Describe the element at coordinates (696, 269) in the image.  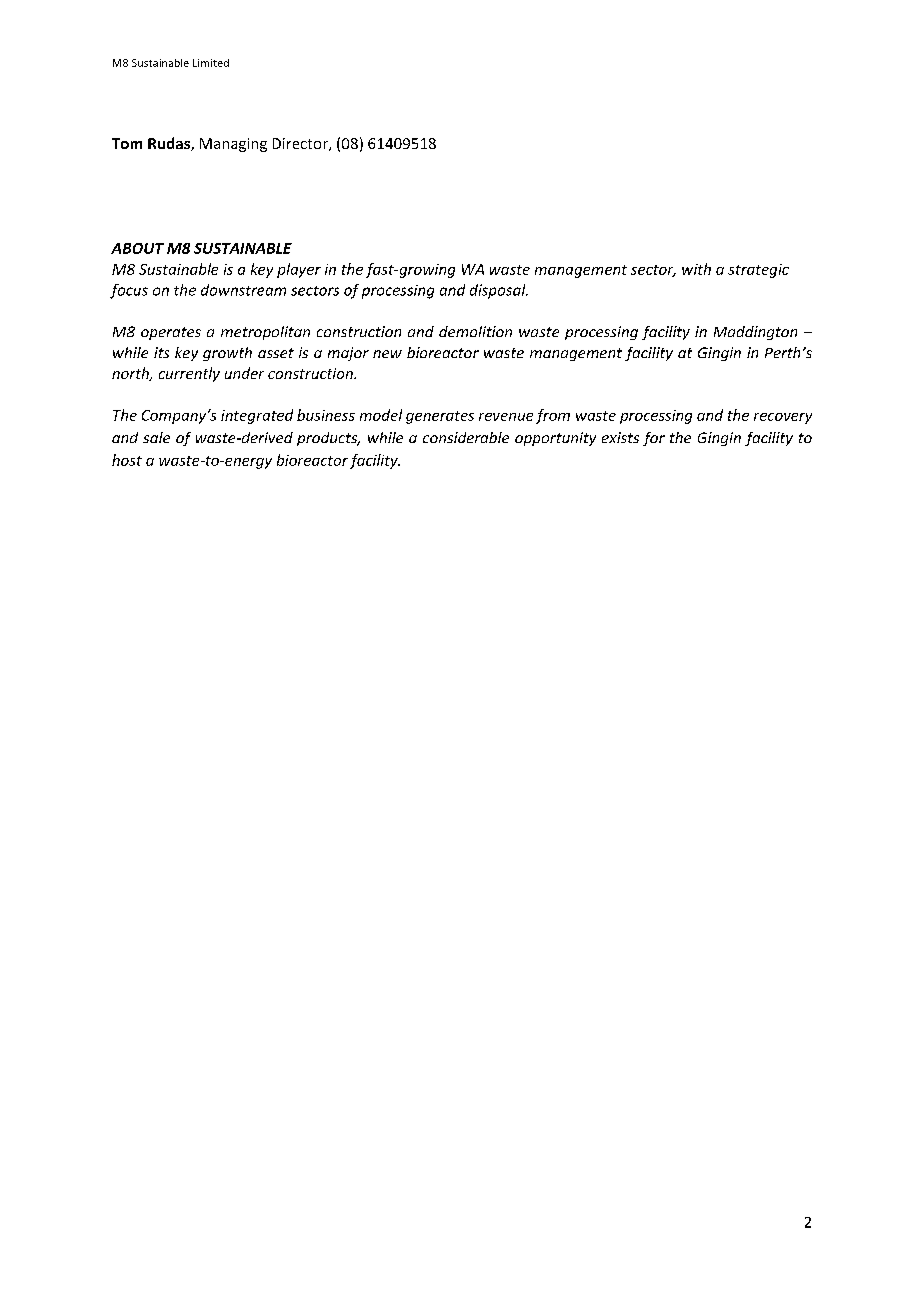
I see `with` at that location.
